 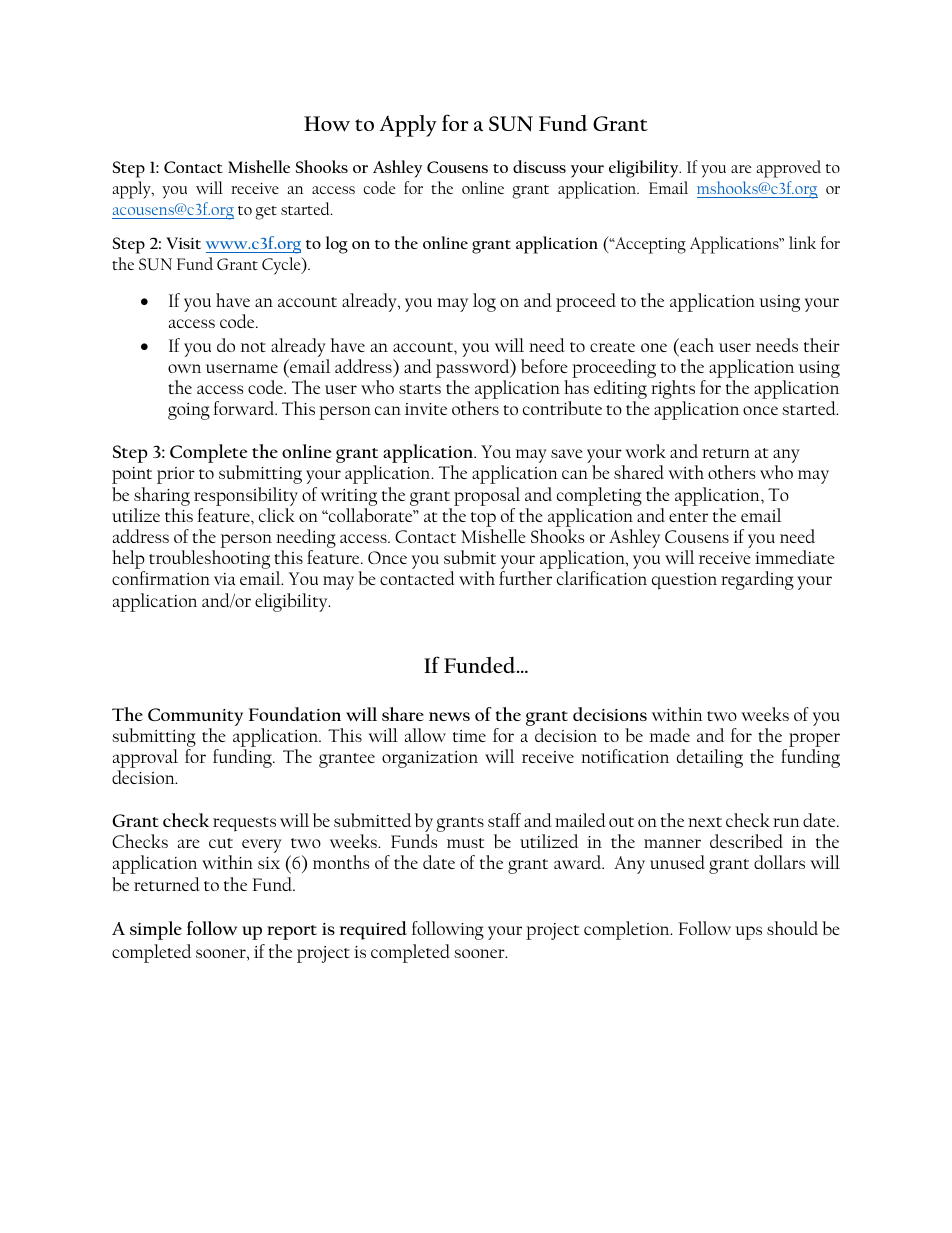 I want to click on discuss, so click(x=539, y=166).
